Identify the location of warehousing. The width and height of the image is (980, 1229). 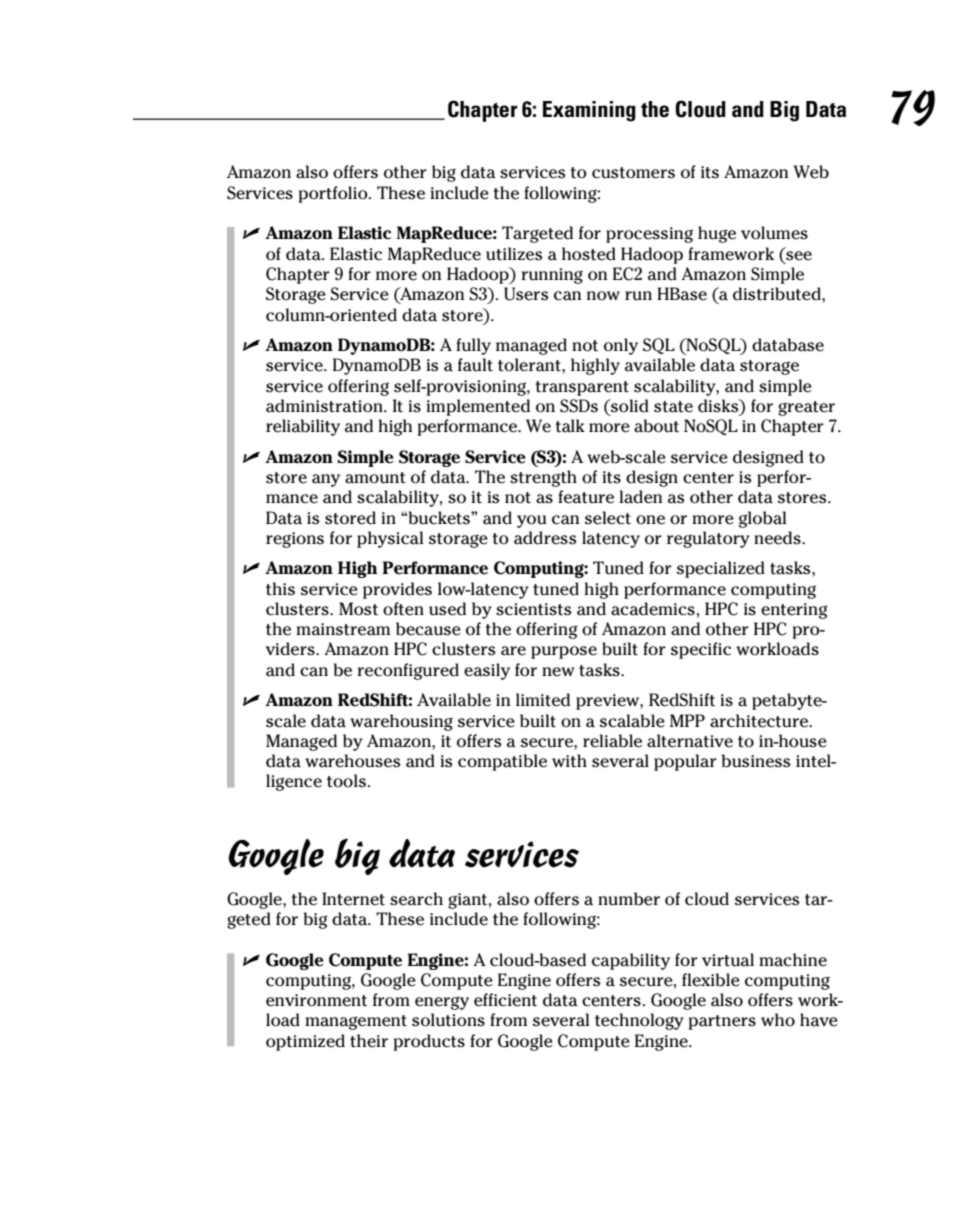
(401, 722).
